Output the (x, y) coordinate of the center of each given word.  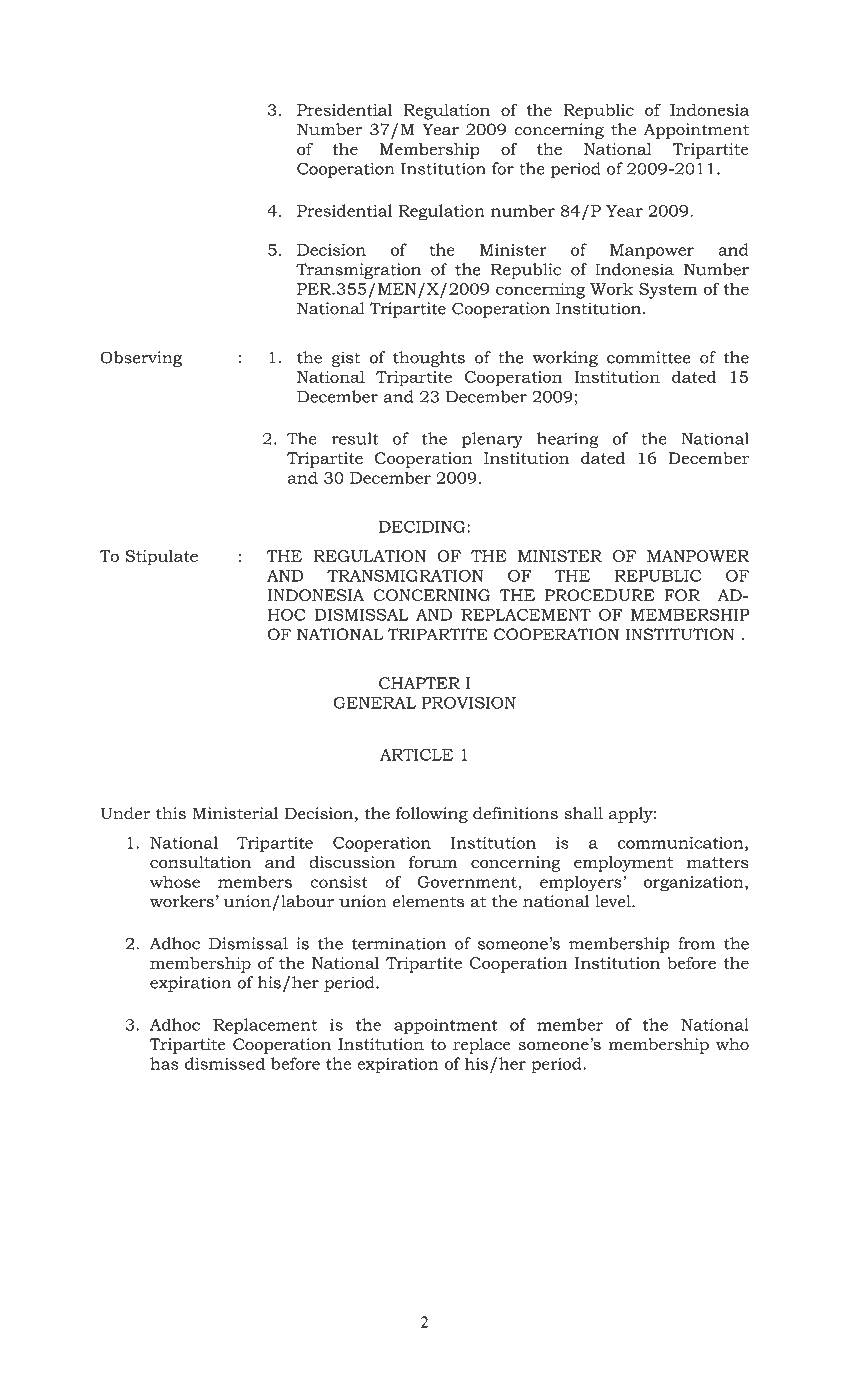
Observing (141, 359)
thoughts (429, 359)
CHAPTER (419, 683)
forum (433, 862)
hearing (568, 440)
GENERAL (374, 702)
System (668, 291)
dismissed (225, 1063)
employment (623, 864)
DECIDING (423, 527)
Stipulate (162, 558)
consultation (200, 862)
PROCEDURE (600, 595)
